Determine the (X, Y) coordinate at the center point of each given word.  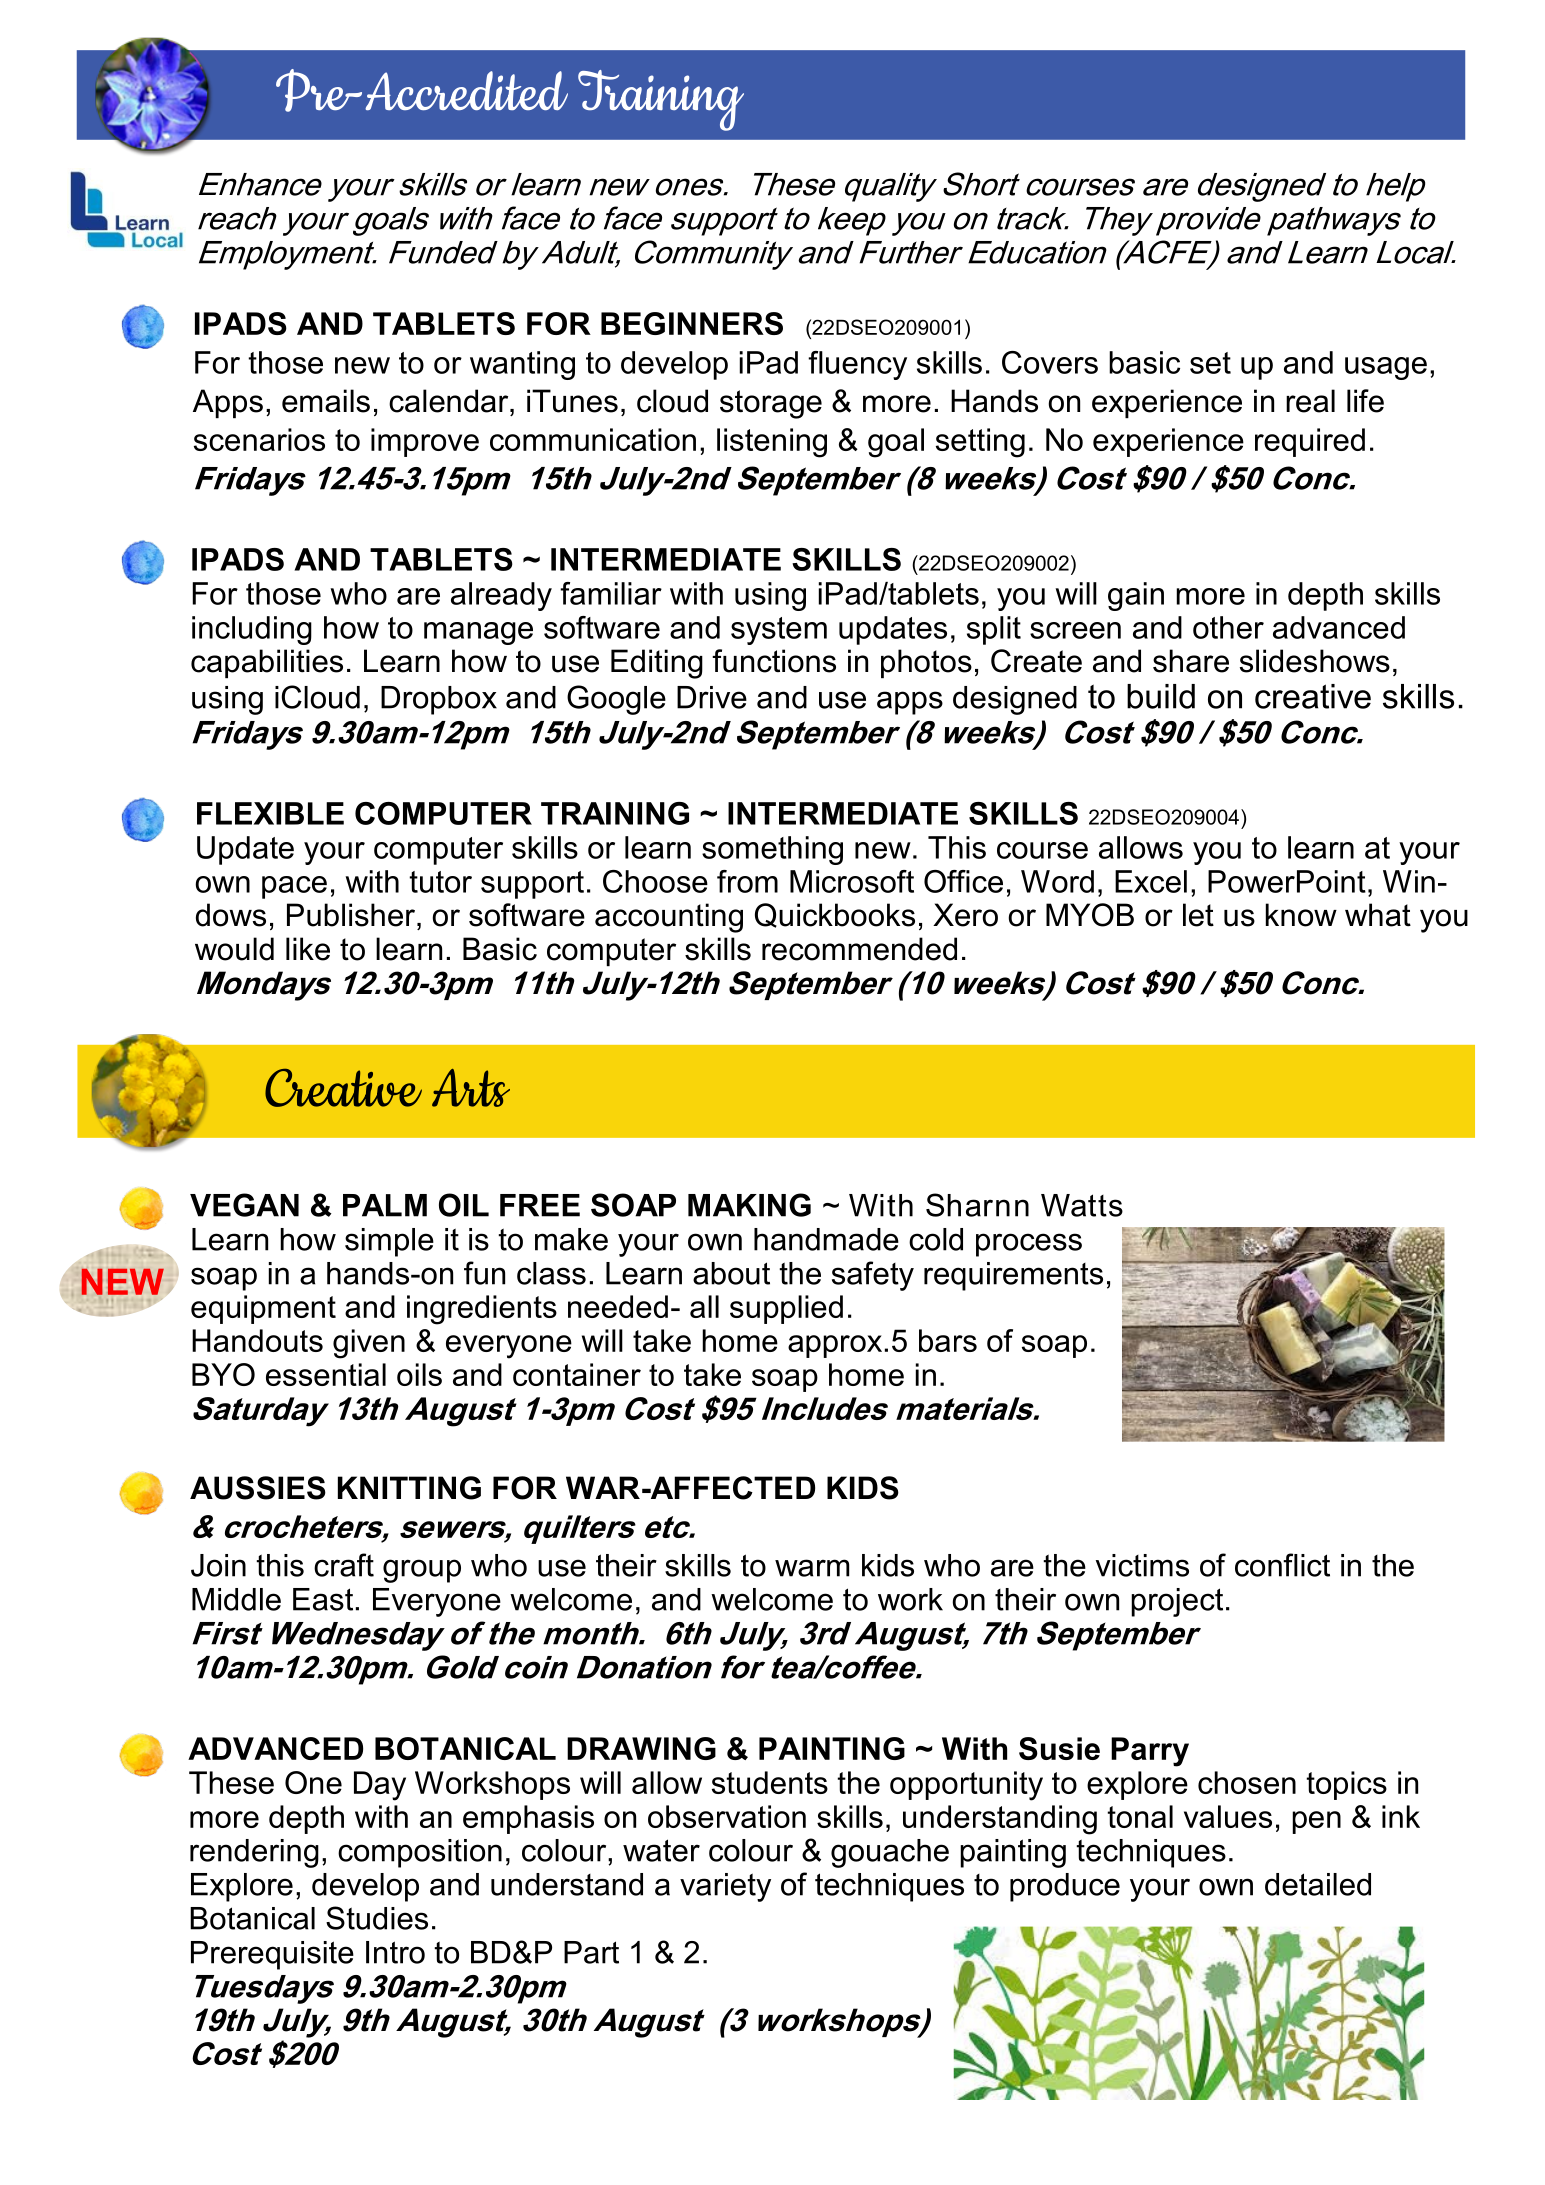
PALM (385, 1205)
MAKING (749, 1205)
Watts (1082, 1205)
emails (326, 401)
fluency (857, 365)
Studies (377, 1918)
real (1310, 401)
